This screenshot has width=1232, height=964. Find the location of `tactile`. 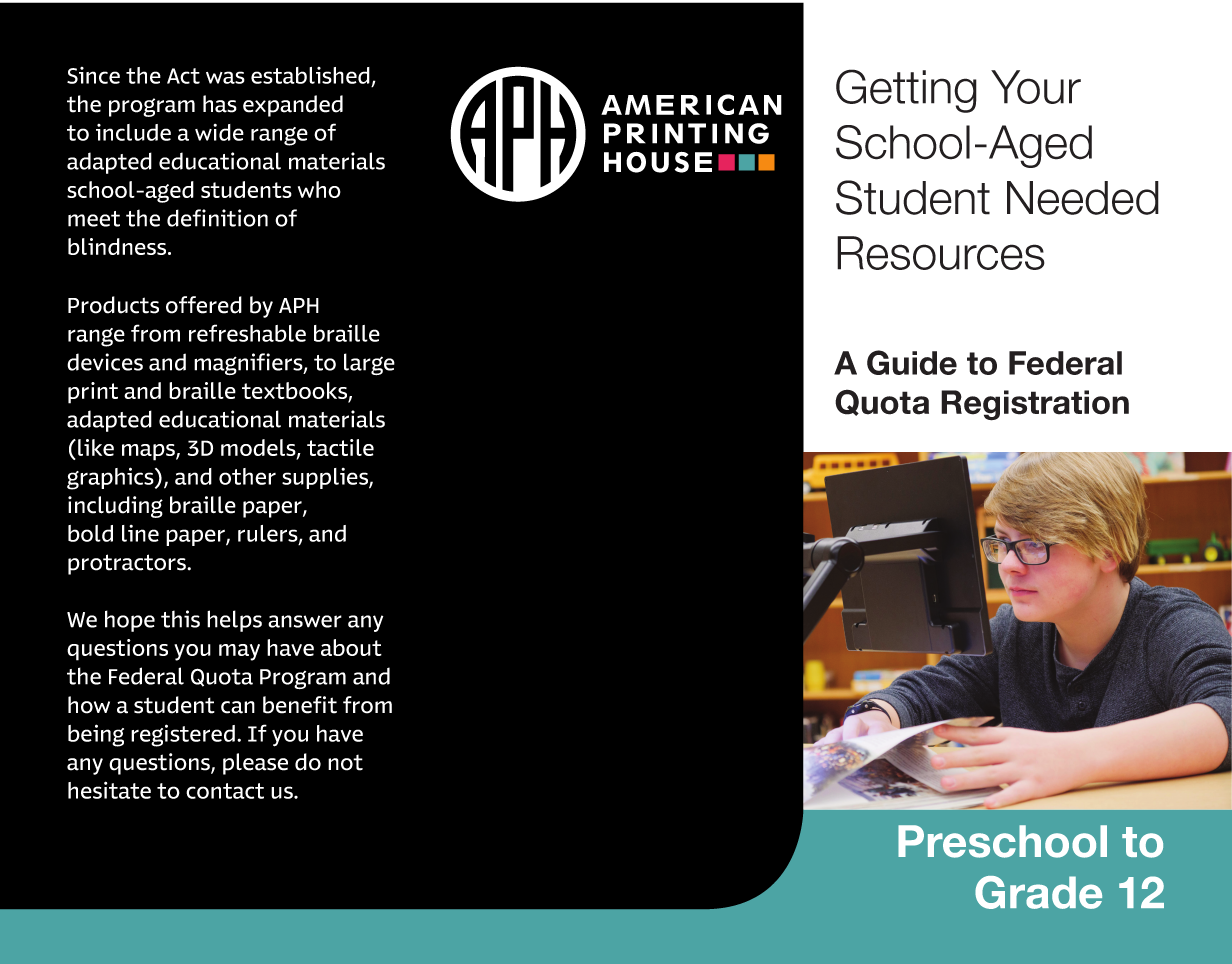

tactile is located at coordinates (340, 447).
